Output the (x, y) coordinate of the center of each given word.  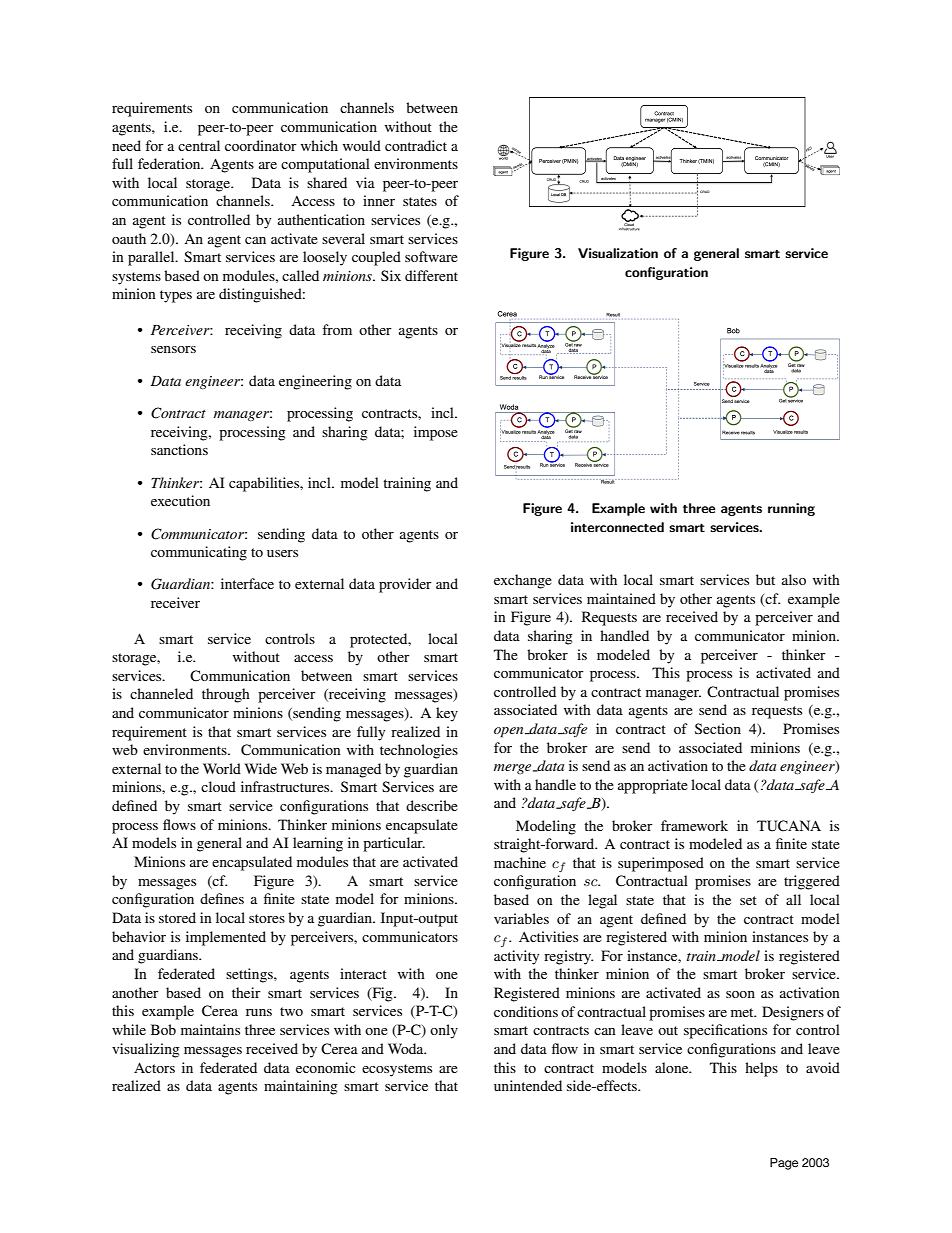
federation (170, 163)
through (226, 695)
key (447, 714)
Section (718, 728)
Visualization (618, 253)
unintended (528, 1085)
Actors (154, 1067)
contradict (416, 145)
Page (784, 1164)
